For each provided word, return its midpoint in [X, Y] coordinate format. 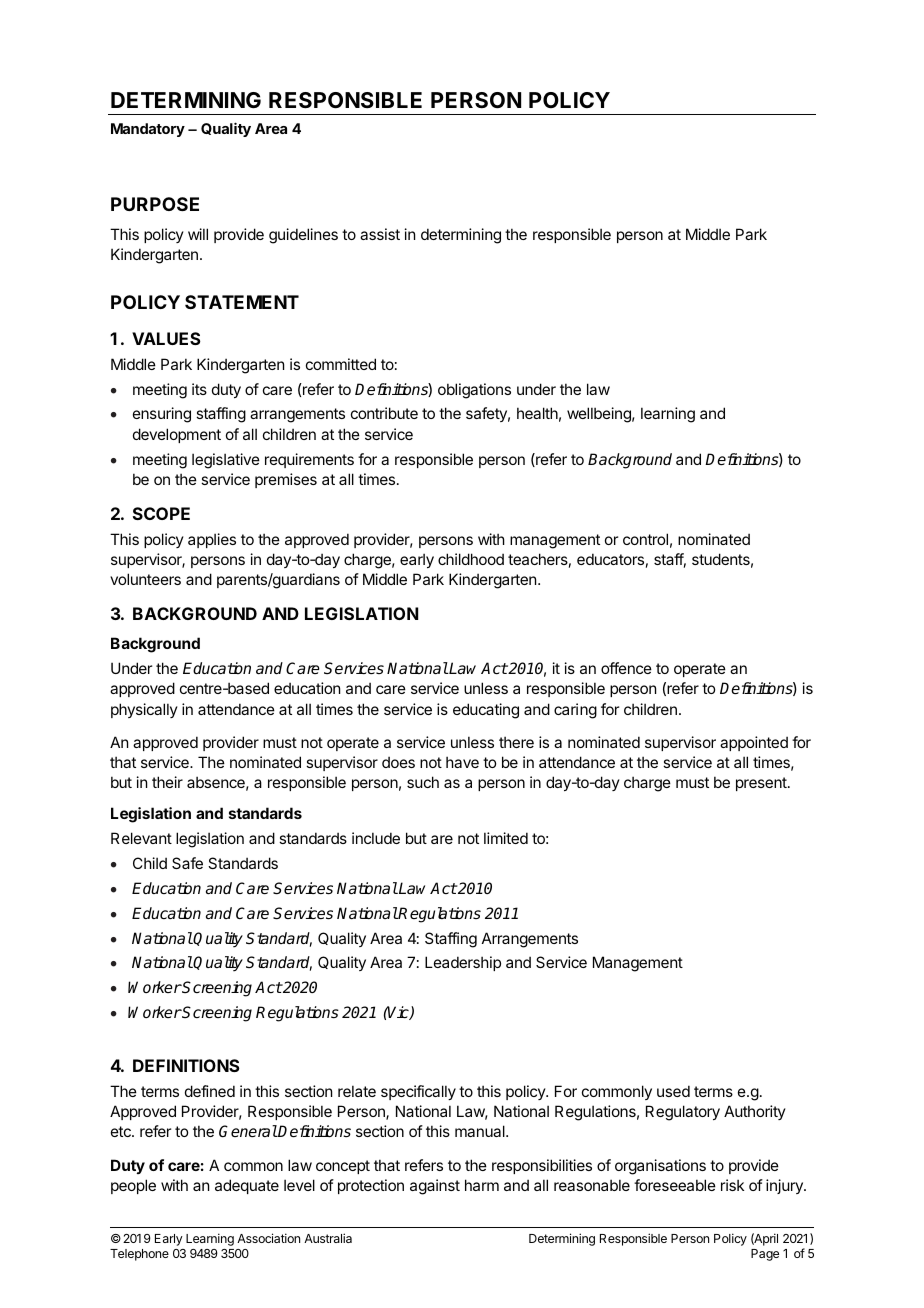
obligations [474, 391]
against [435, 1187]
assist [380, 234]
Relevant [141, 838]
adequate [247, 1186]
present [762, 784]
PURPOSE [155, 204]
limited [506, 838]
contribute [384, 413]
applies [212, 540]
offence [626, 668]
